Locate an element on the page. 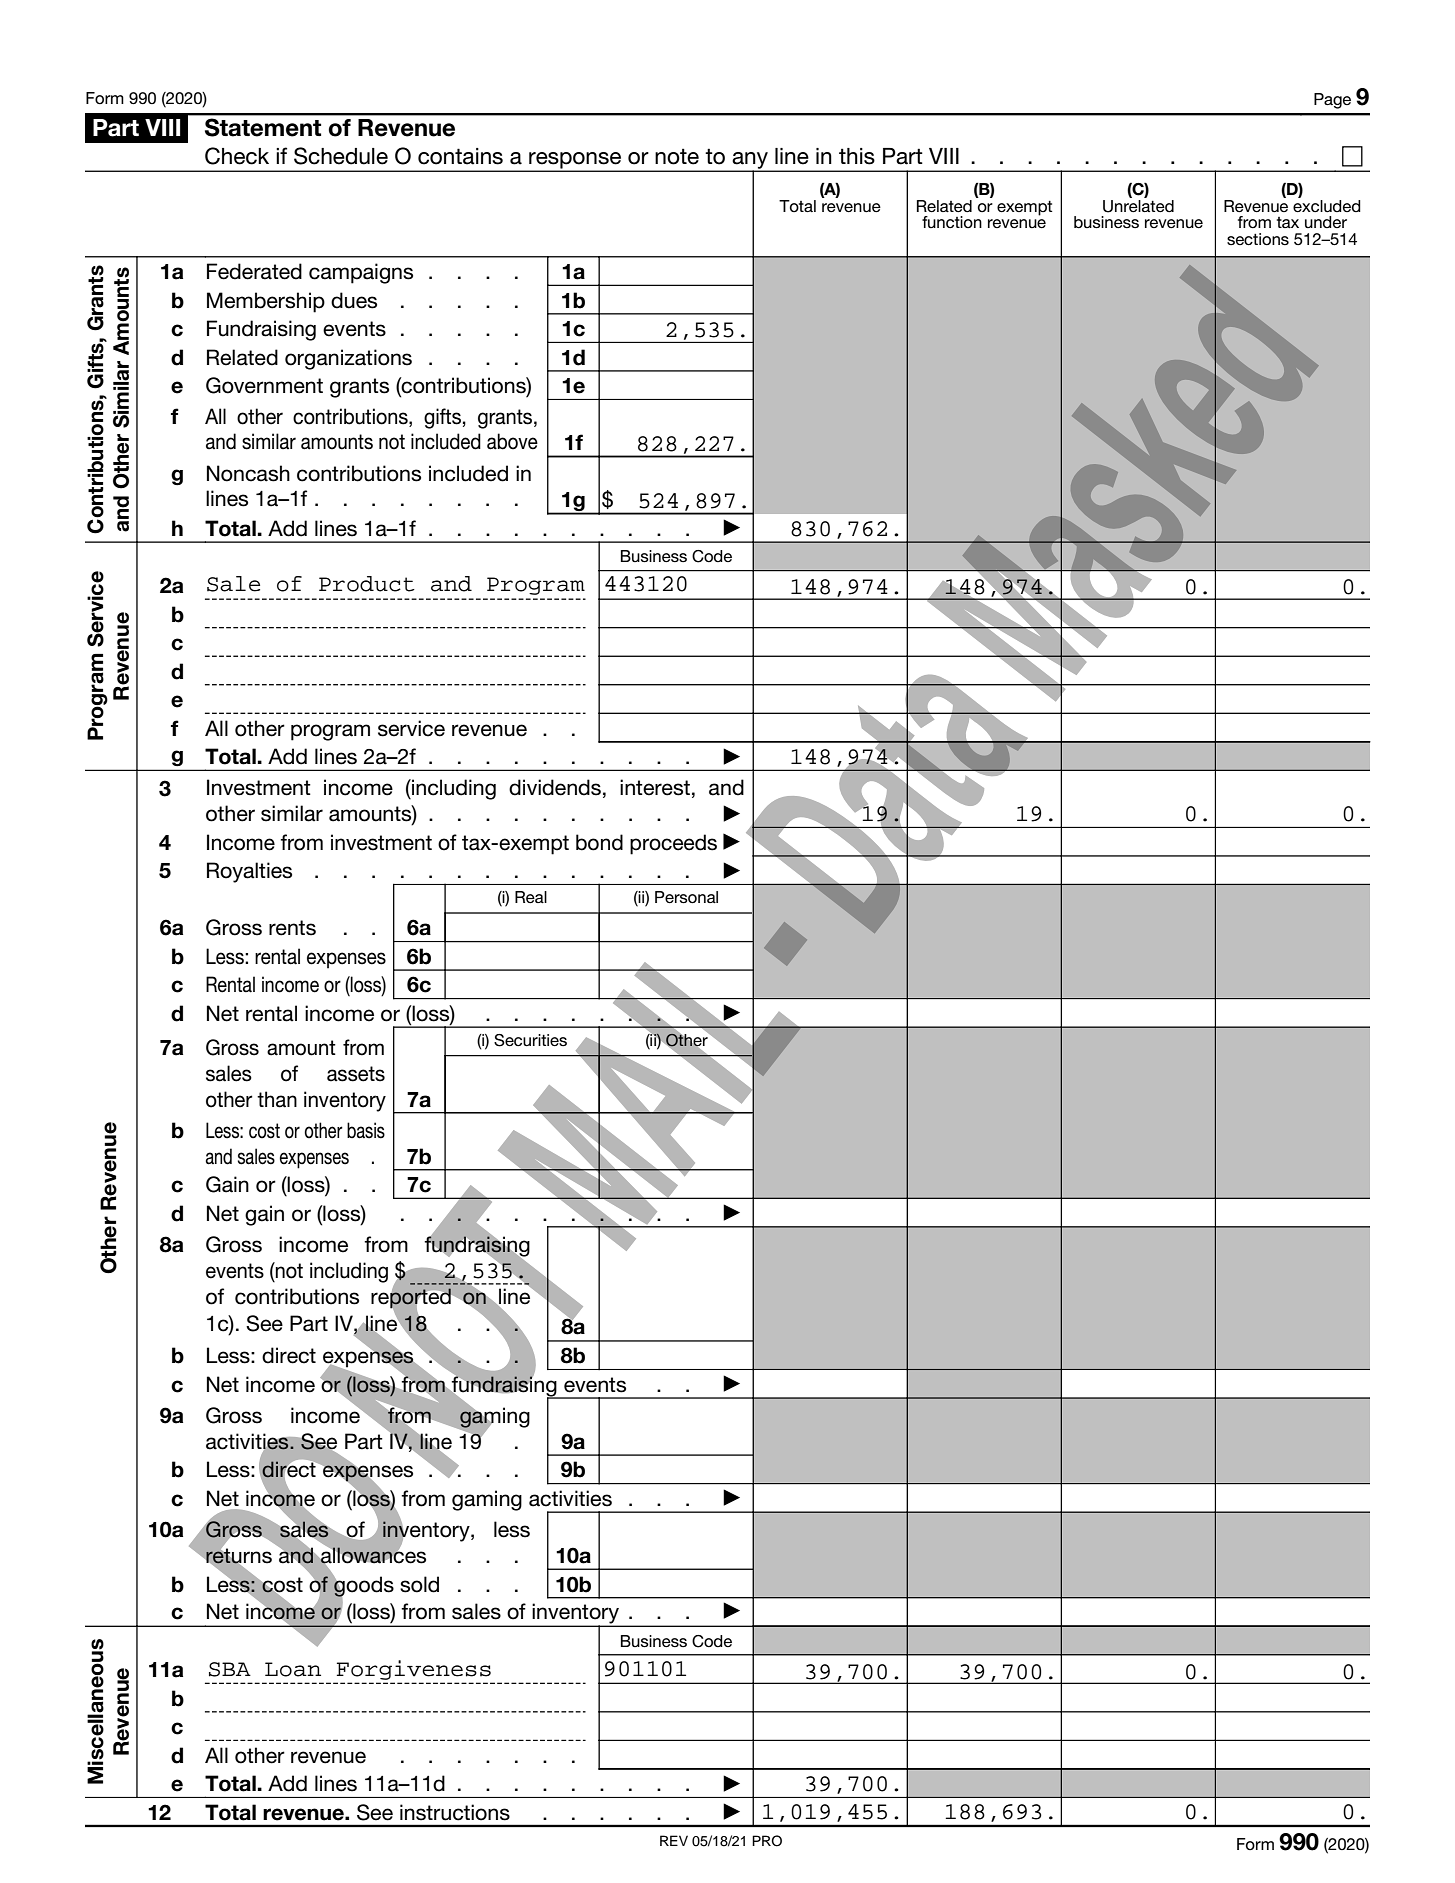 This page has height=1883, width=1455. this is located at coordinates (857, 156).
